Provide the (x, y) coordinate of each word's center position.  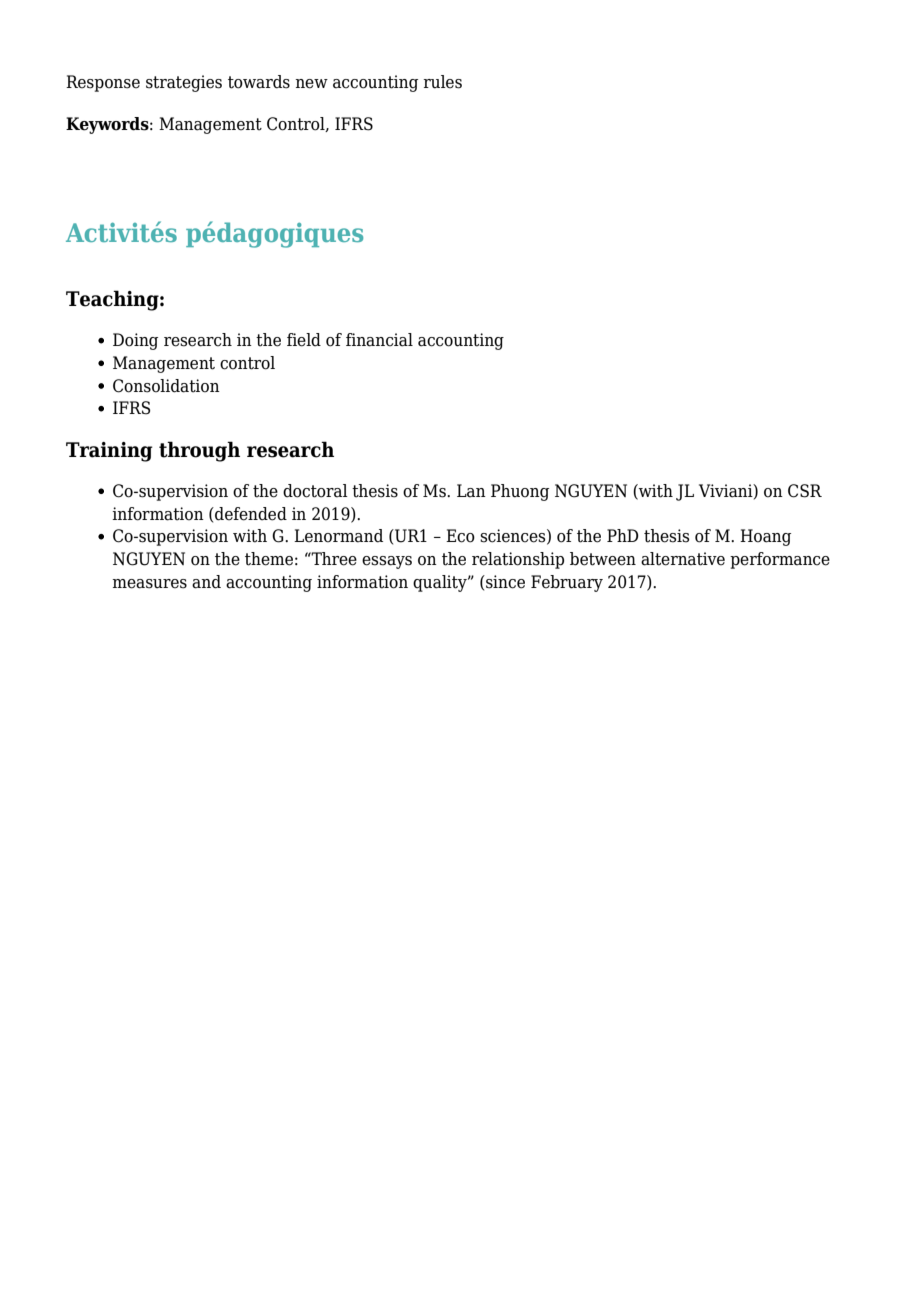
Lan (471, 491)
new (311, 84)
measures (149, 584)
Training (109, 452)
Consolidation (166, 386)
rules (442, 82)
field (304, 340)
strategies (184, 83)
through (199, 451)
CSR (805, 491)
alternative (683, 559)
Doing (135, 341)
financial (379, 340)
